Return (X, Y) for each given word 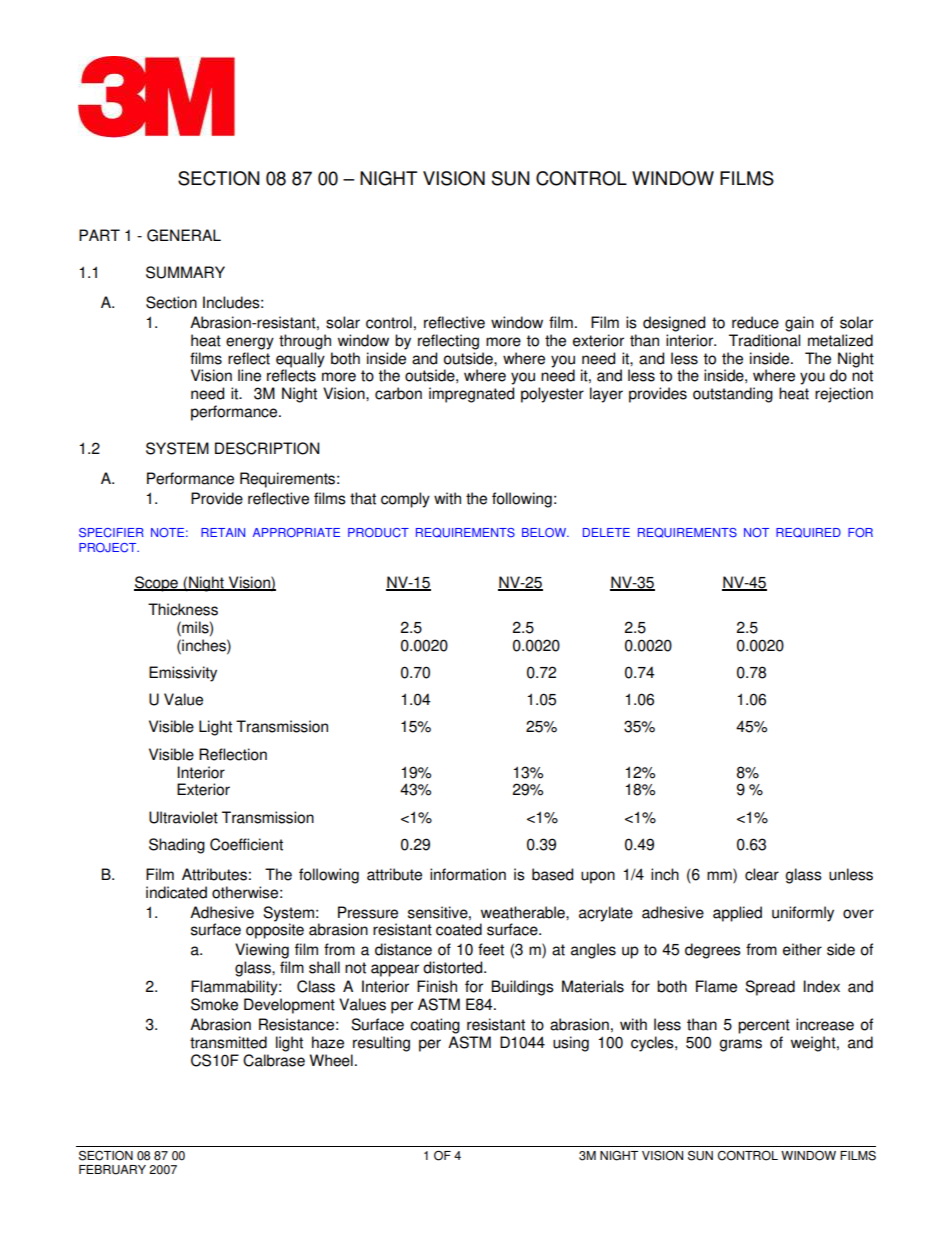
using (571, 1044)
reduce (755, 322)
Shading (177, 846)
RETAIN (223, 532)
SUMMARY (185, 272)
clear (762, 874)
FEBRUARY (112, 1170)
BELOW (545, 532)
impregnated (471, 395)
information (468, 874)
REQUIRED (808, 533)
